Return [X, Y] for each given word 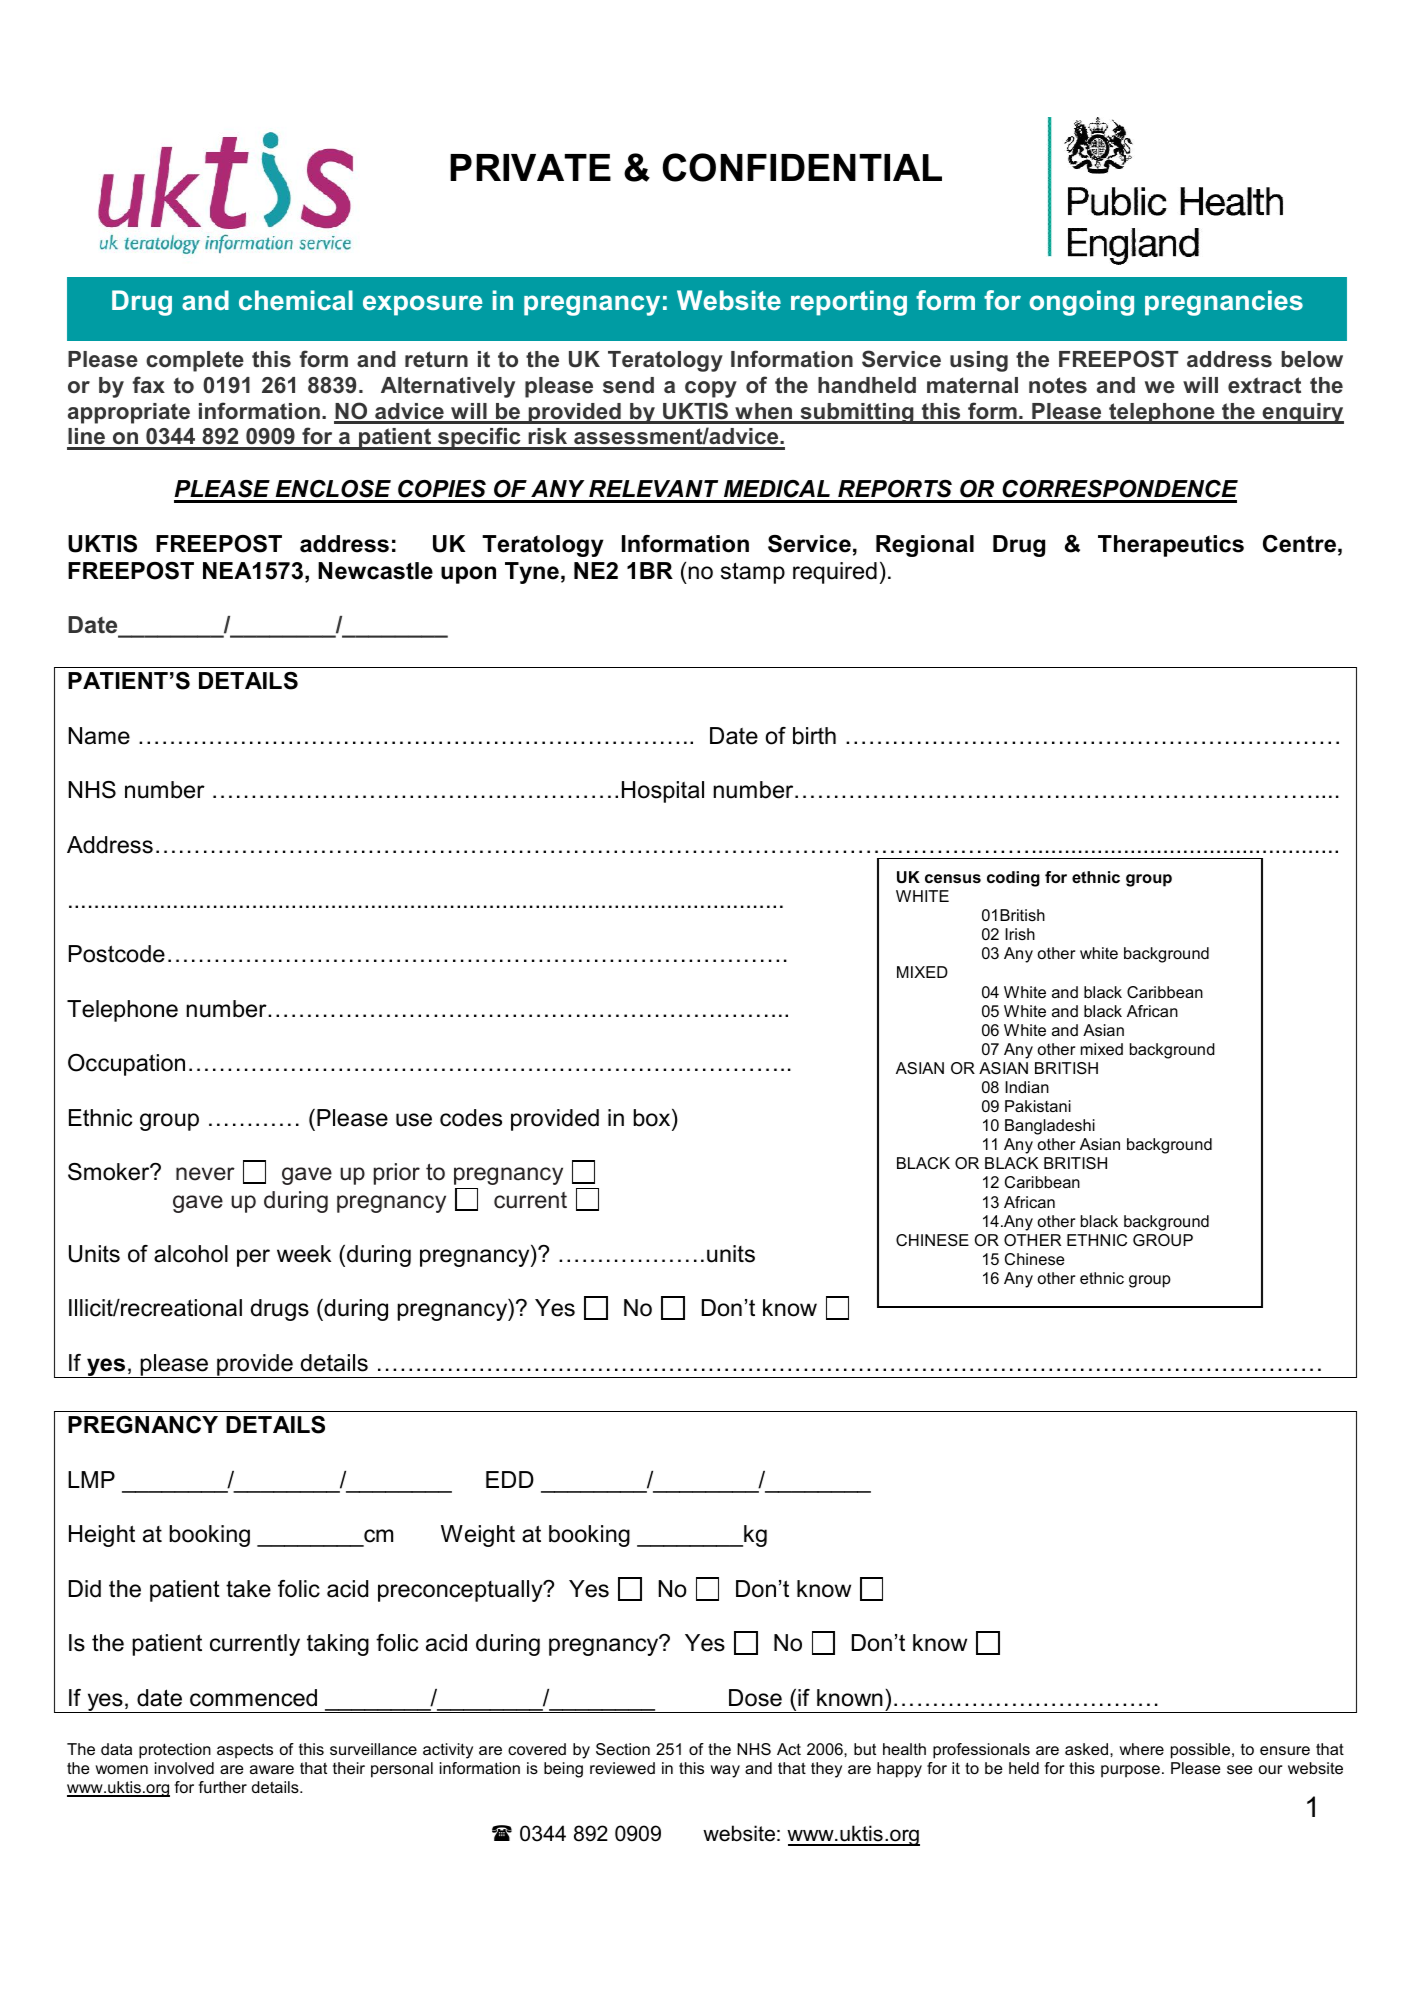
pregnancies [1224, 303]
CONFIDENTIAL [802, 167]
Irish [1020, 934]
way [725, 1771]
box [653, 1118]
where [1141, 1749]
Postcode [117, 954]
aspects [245, 1751]
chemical [296, 300]
